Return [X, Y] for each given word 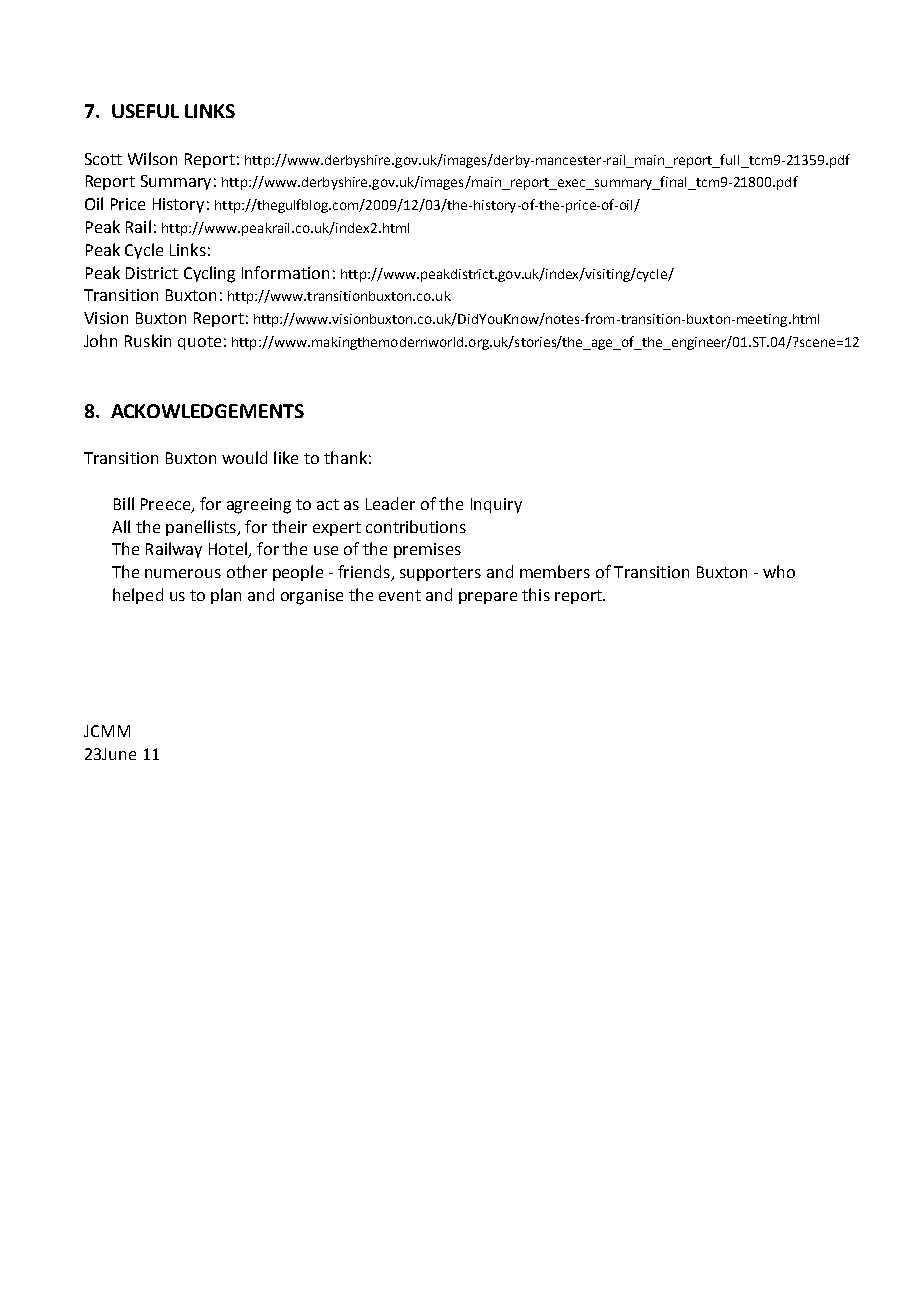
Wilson [152, 158]
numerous [183, 573]
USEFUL [145, 111]
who [779, 571]
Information [285, 272]
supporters [440, 574]
